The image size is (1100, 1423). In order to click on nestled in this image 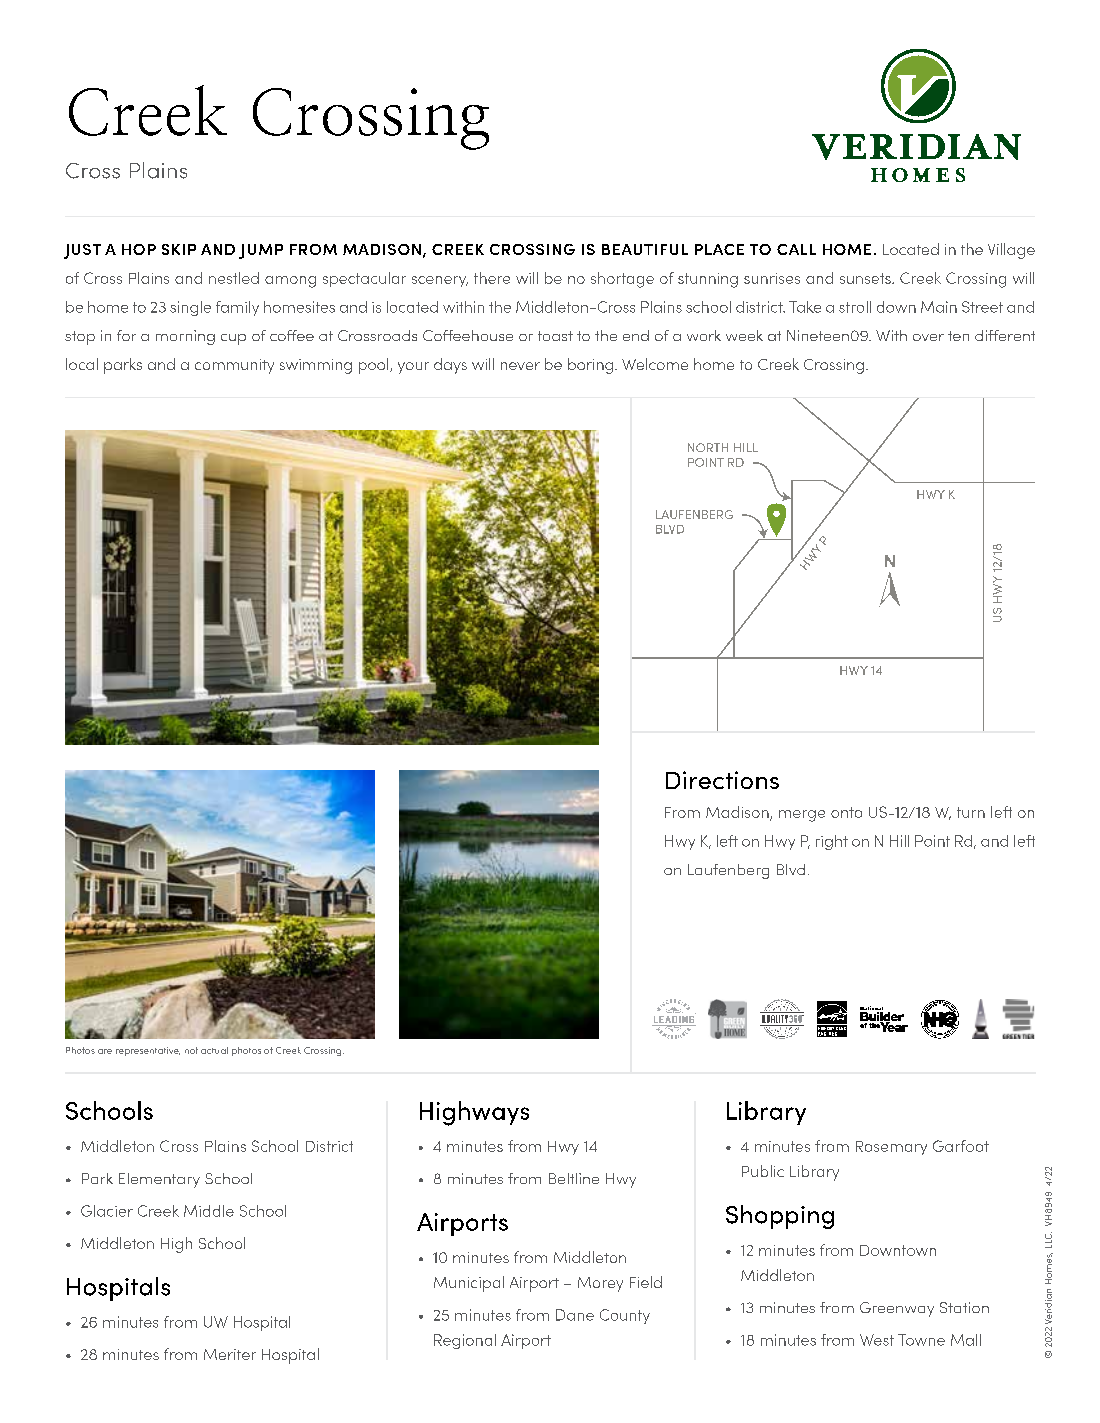, I will do `click(234, 278)`.
